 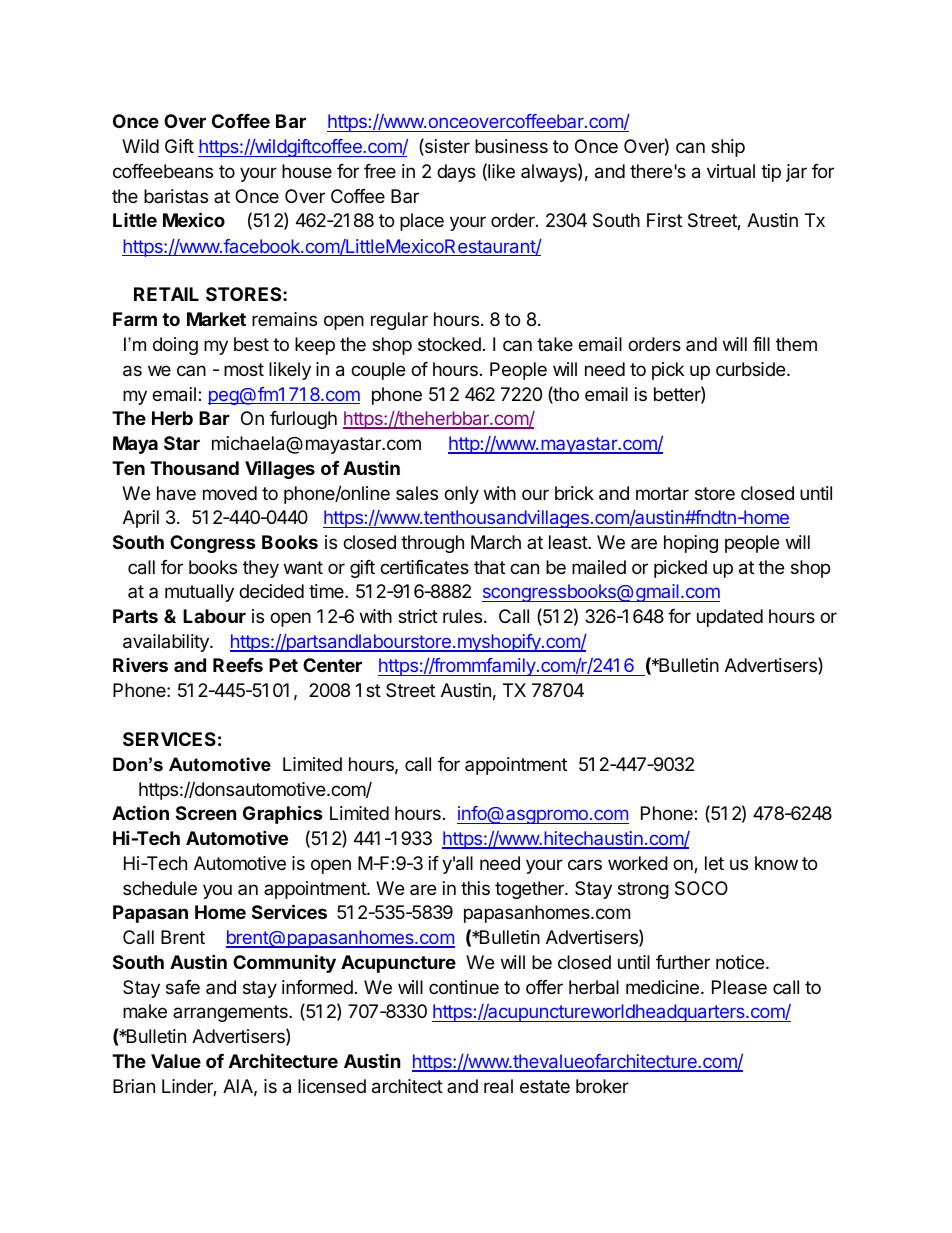 What do you see at coordinates (230, 493) in the page?
I see `moved` at bounding box center [230, 493].
